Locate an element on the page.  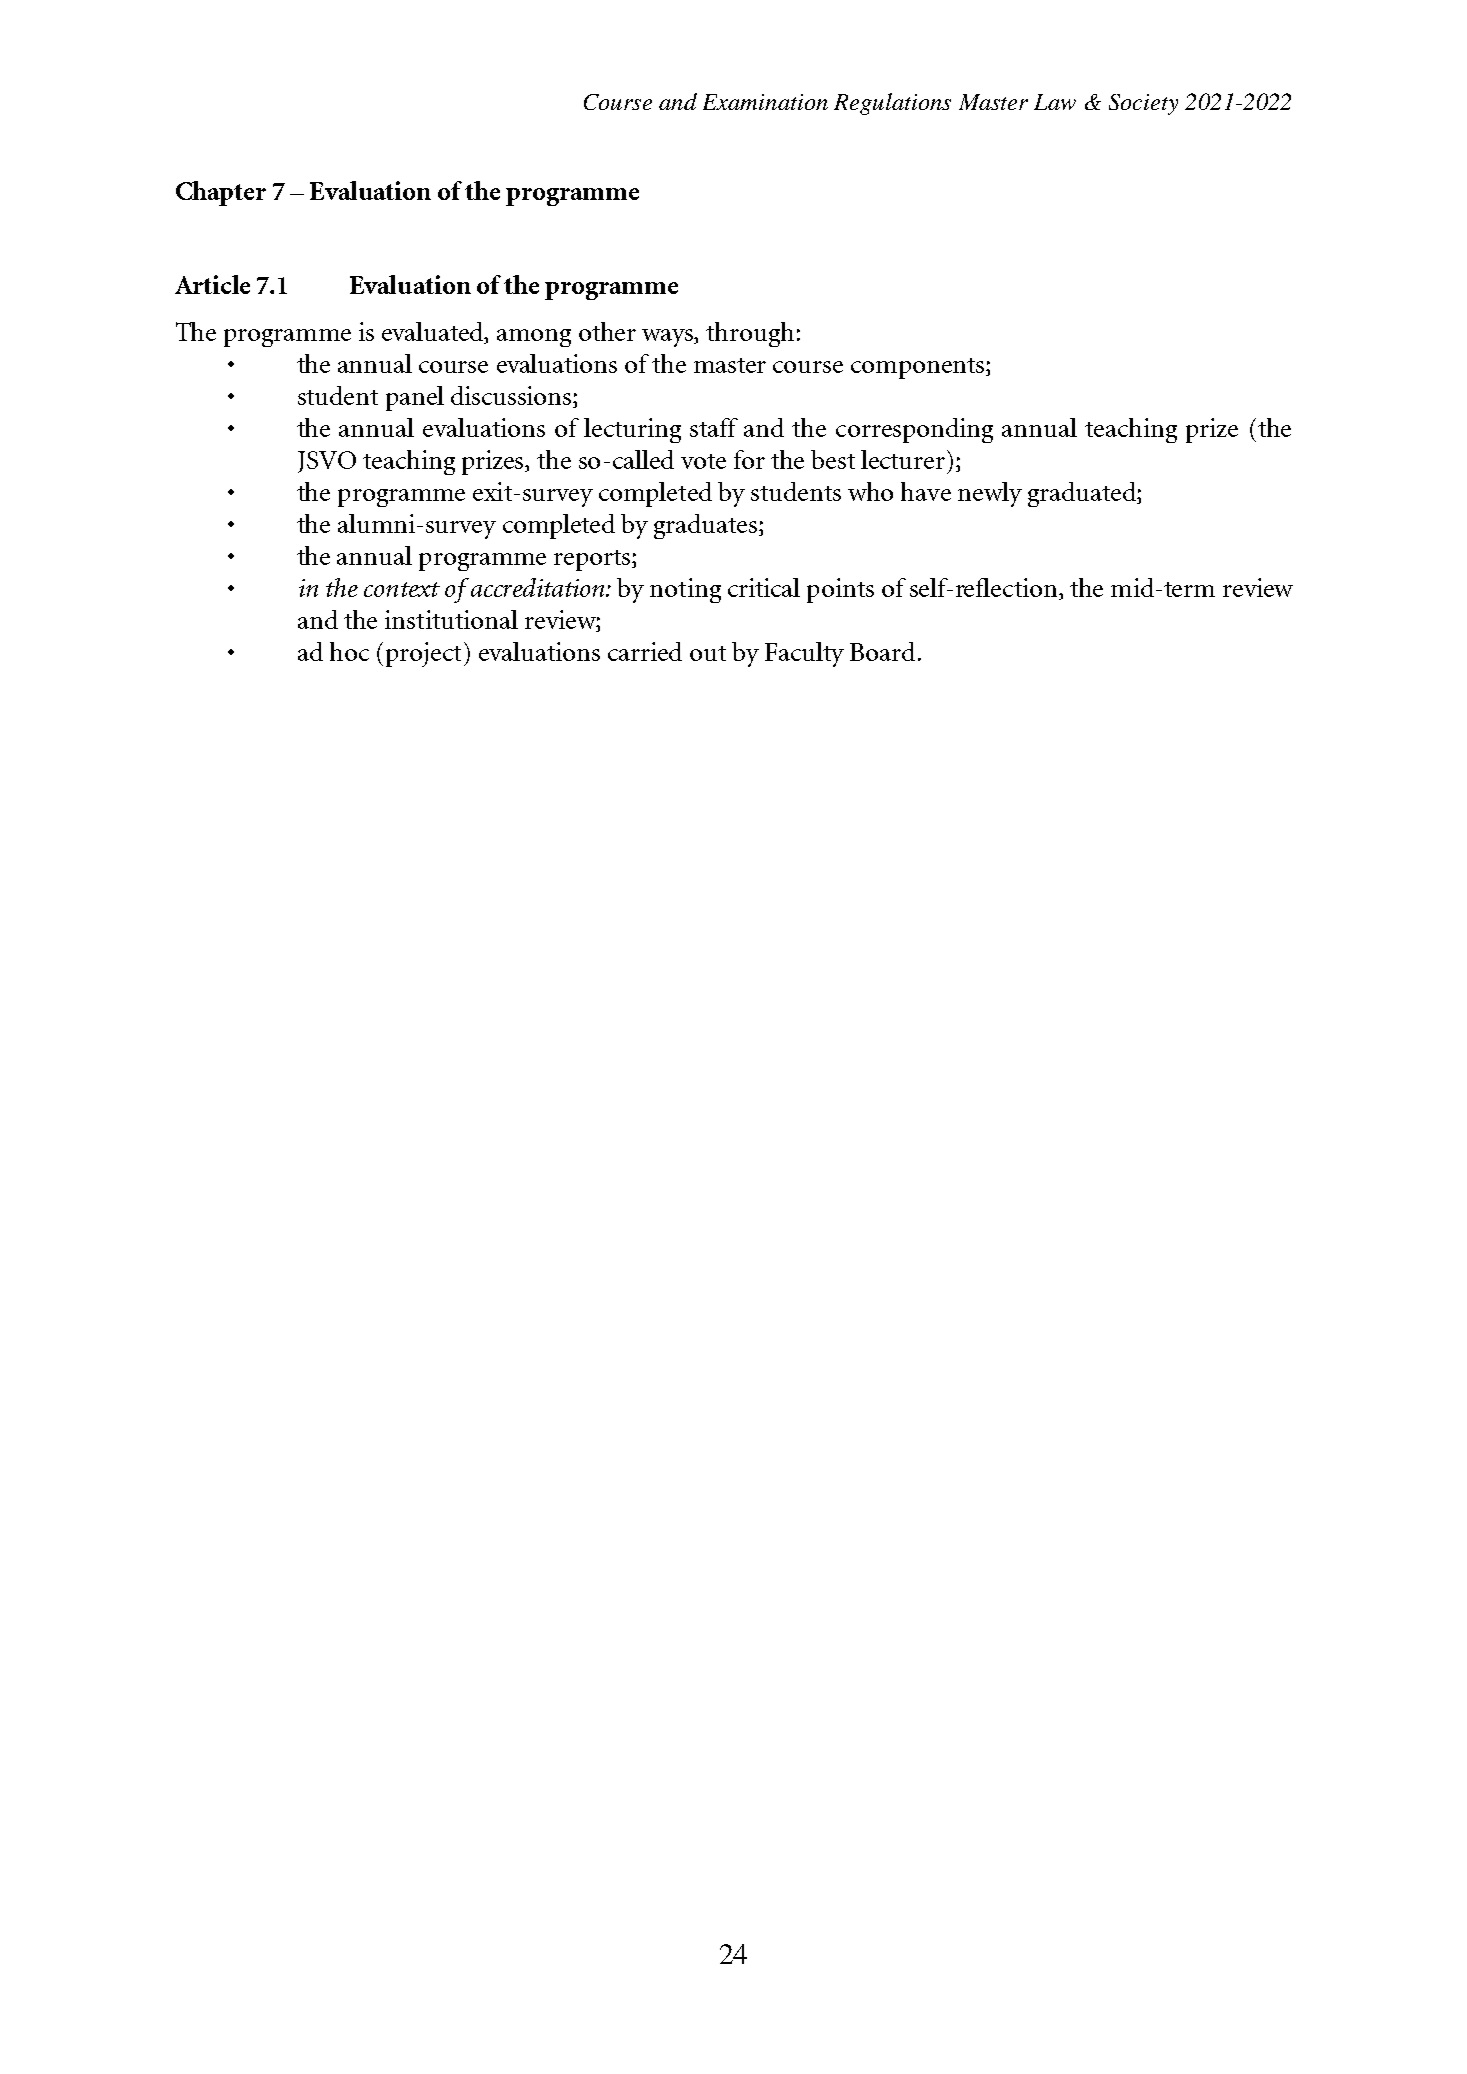
other is located at coordinates (607, 331).
